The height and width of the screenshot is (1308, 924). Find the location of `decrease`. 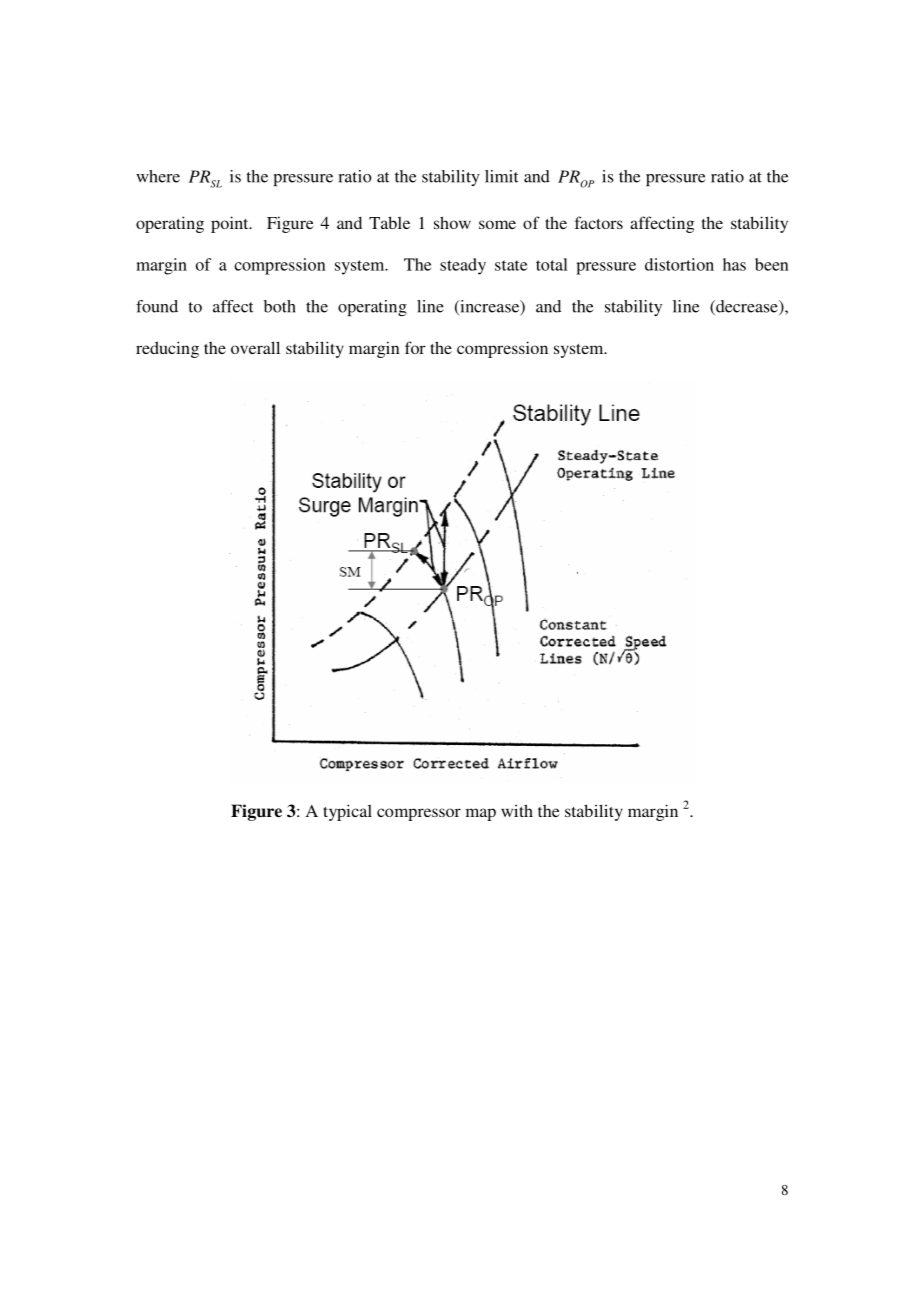

decrease is located at coordinates (747, 307).
